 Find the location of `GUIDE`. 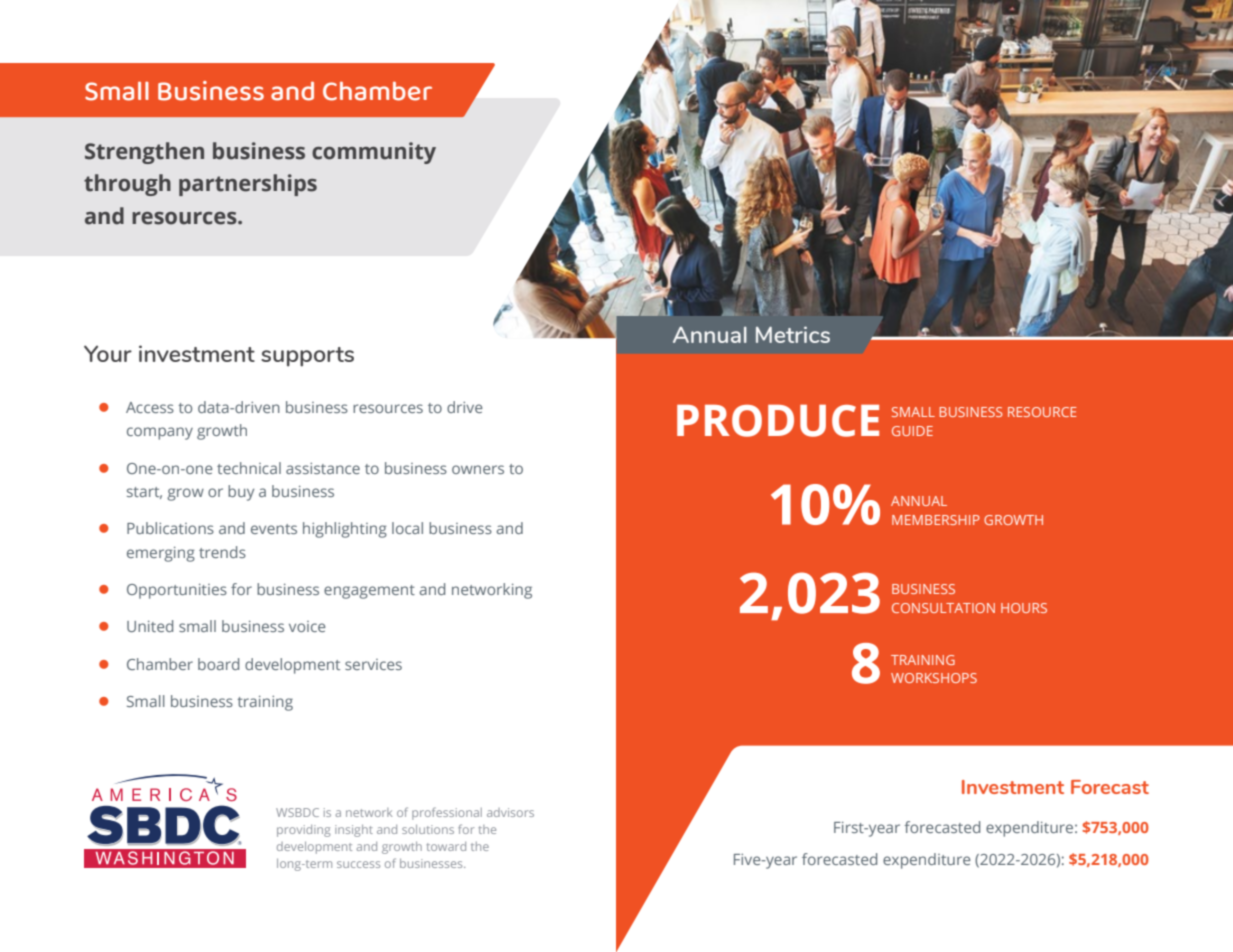

GUIDE is located at coordinates (912, 431).
